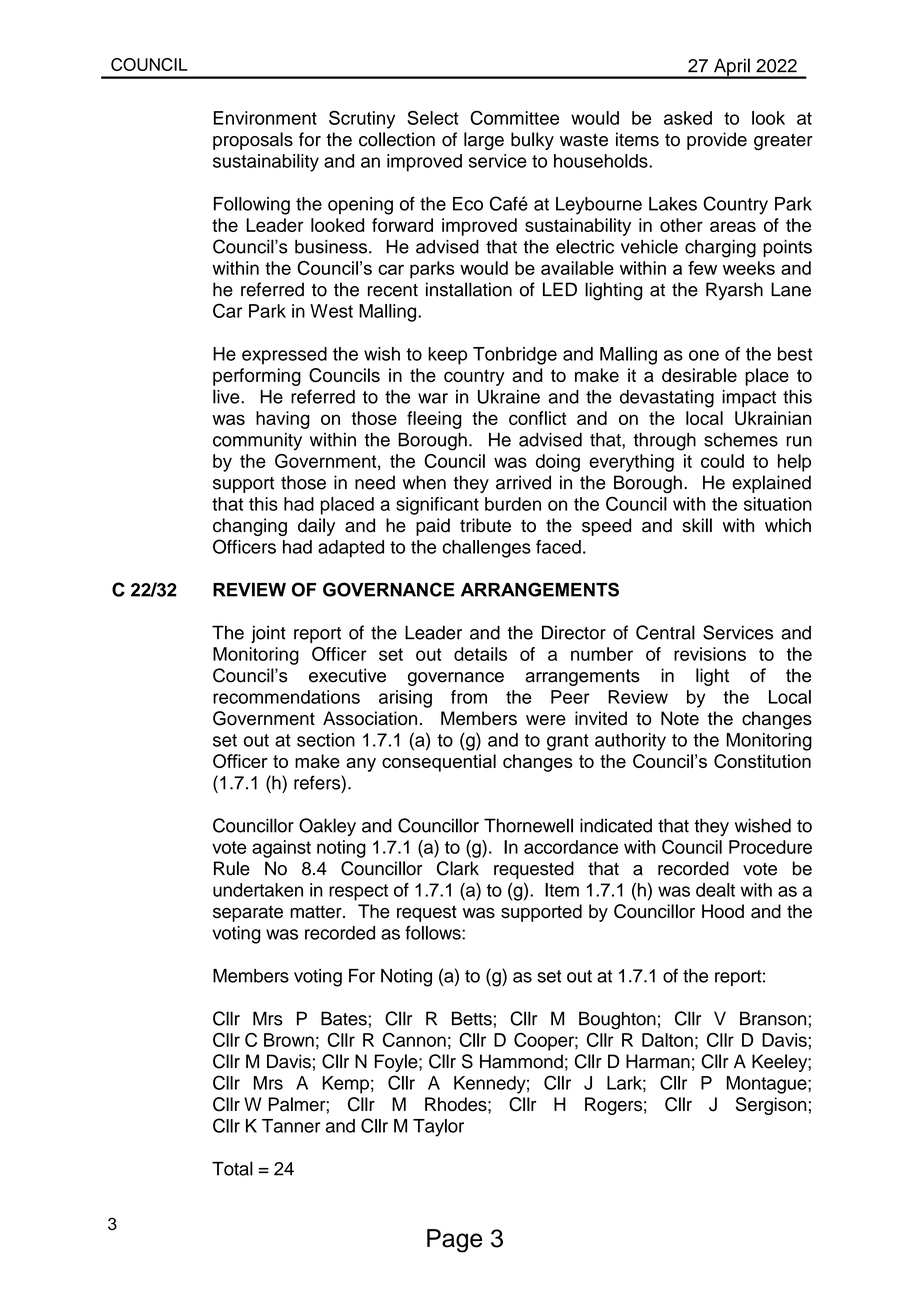  Describe the element at coordinates (232, 1168) in the screenshot. I see `Total` at that location.
